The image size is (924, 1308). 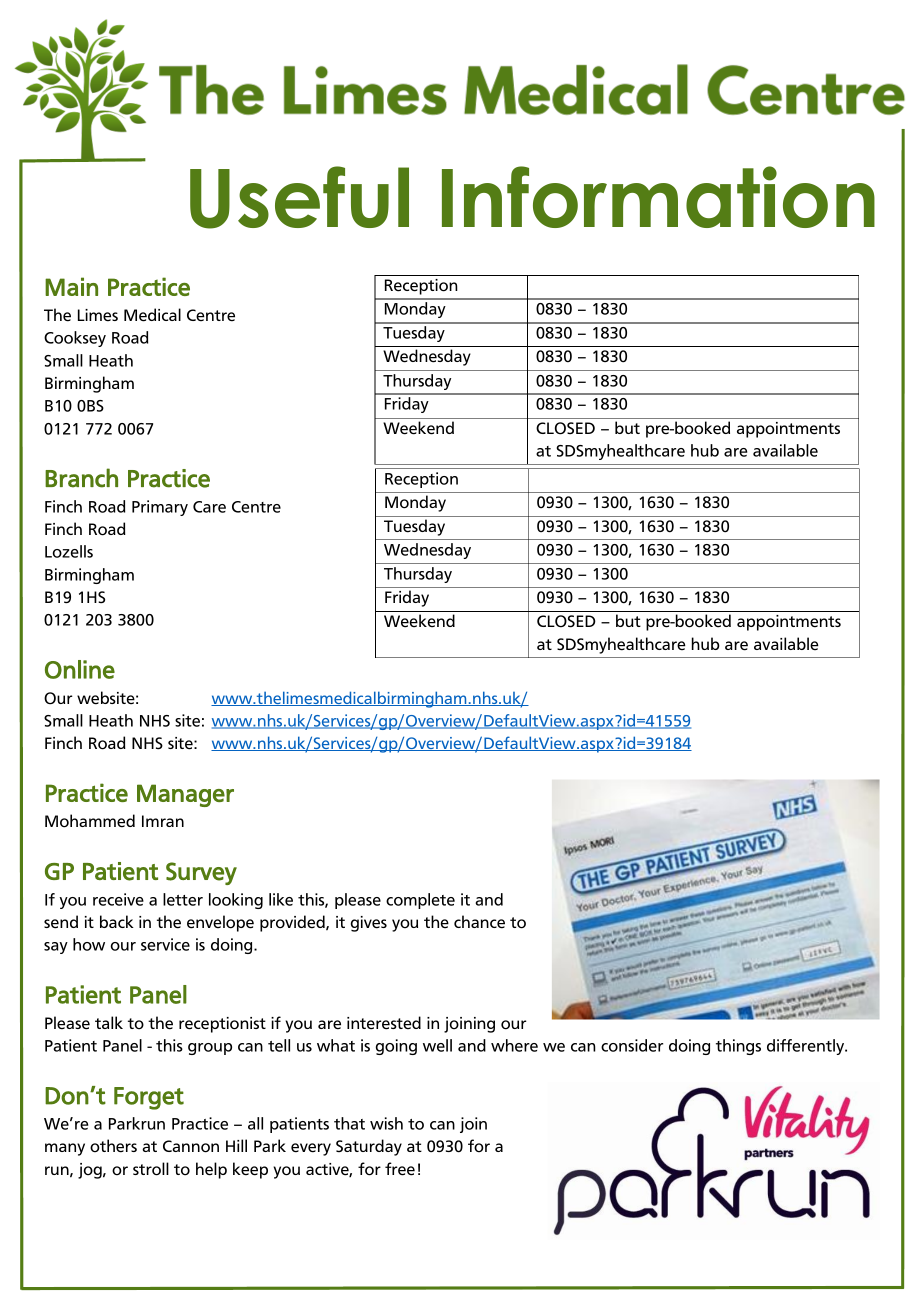 What do you see at coordinates (658, 197) in the document?
I see `Information` at bounding box center [658, 197].
